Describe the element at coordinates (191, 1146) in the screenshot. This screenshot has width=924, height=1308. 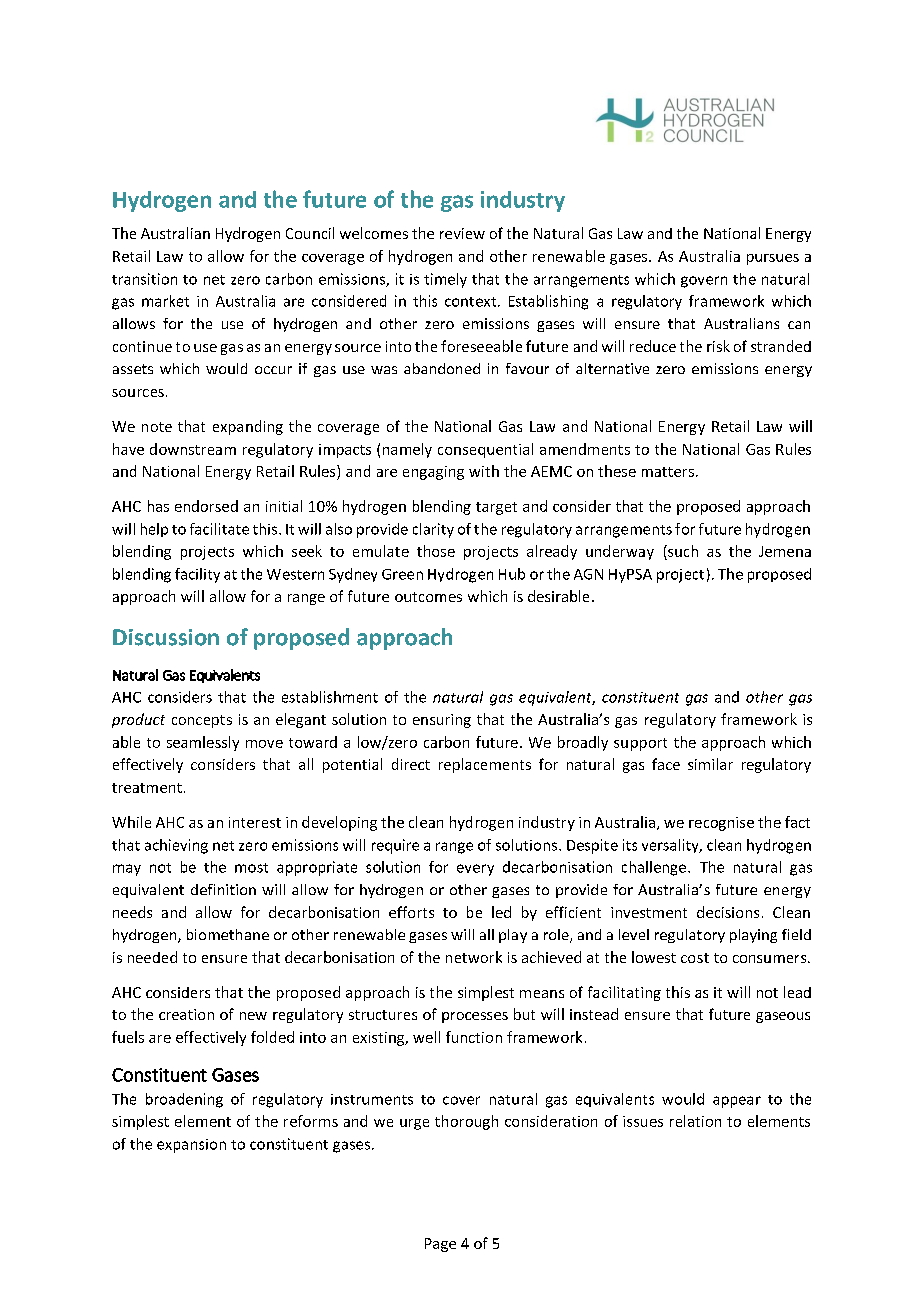
I see `expansion` at that location.
